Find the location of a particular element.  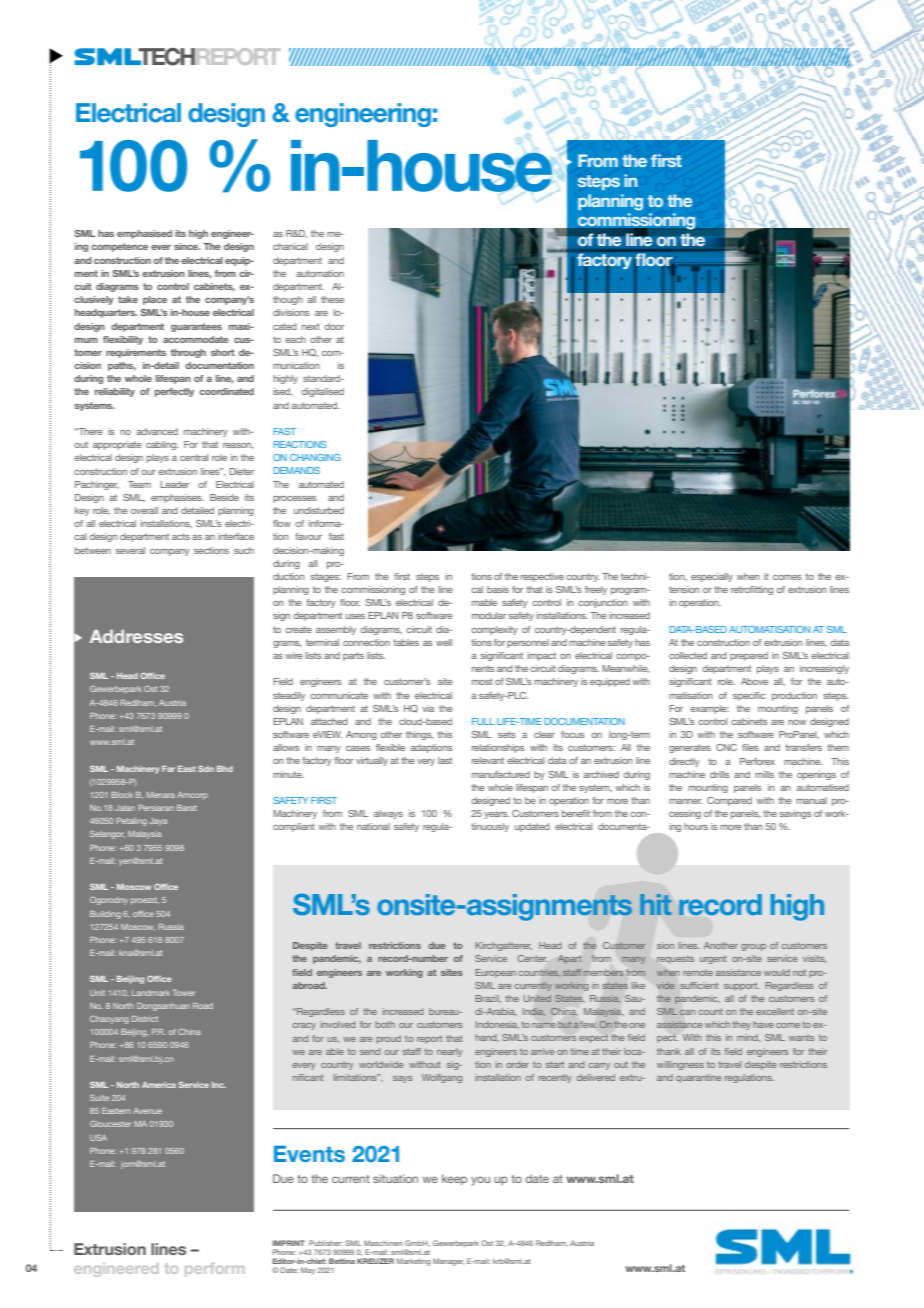

quarantine is located at coordinates (698, 1078).
